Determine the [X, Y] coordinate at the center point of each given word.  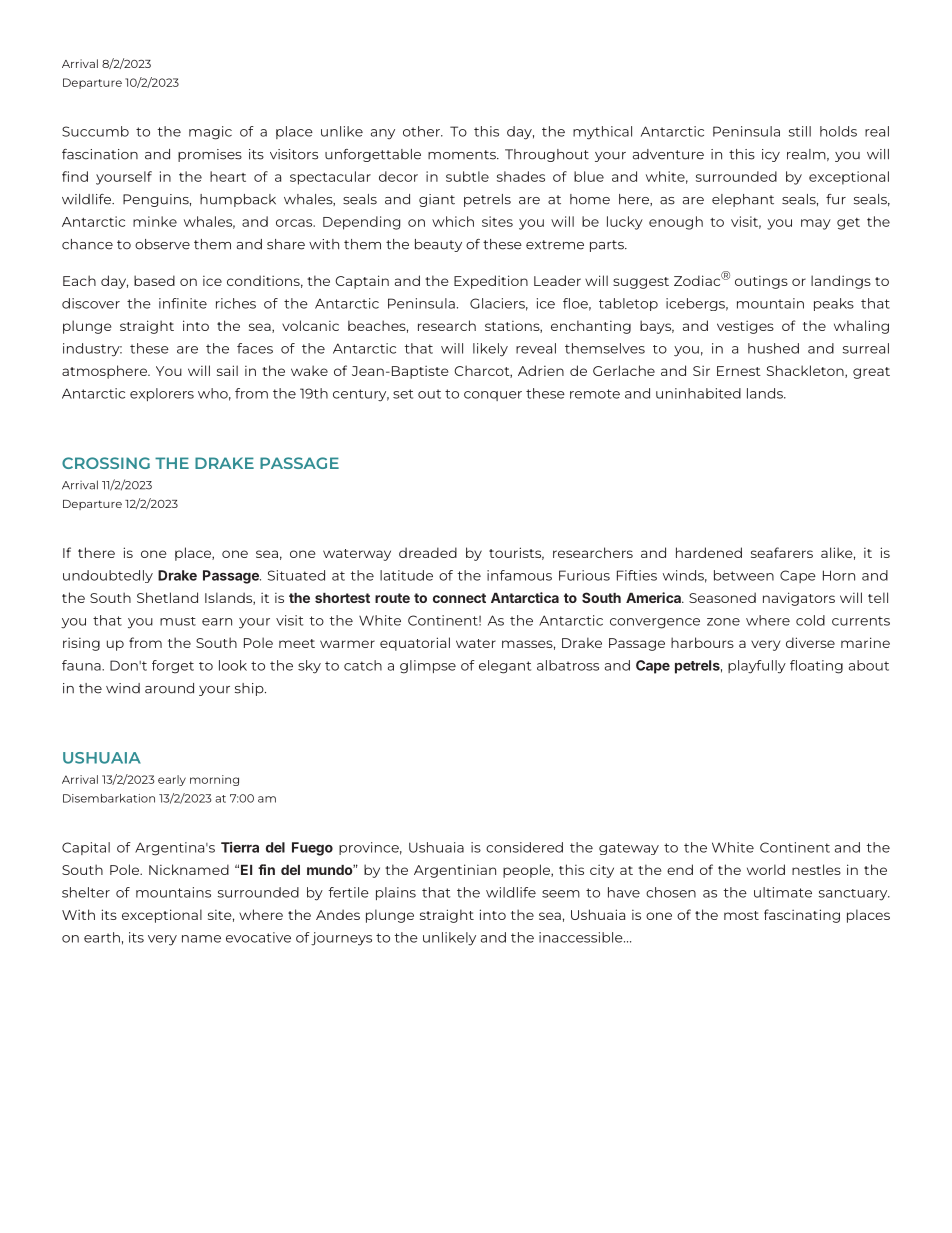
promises [210, 155]
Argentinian [455, 871]
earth [102, 937]
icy [771, 155]
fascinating [802, 916]
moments [463, 155]
